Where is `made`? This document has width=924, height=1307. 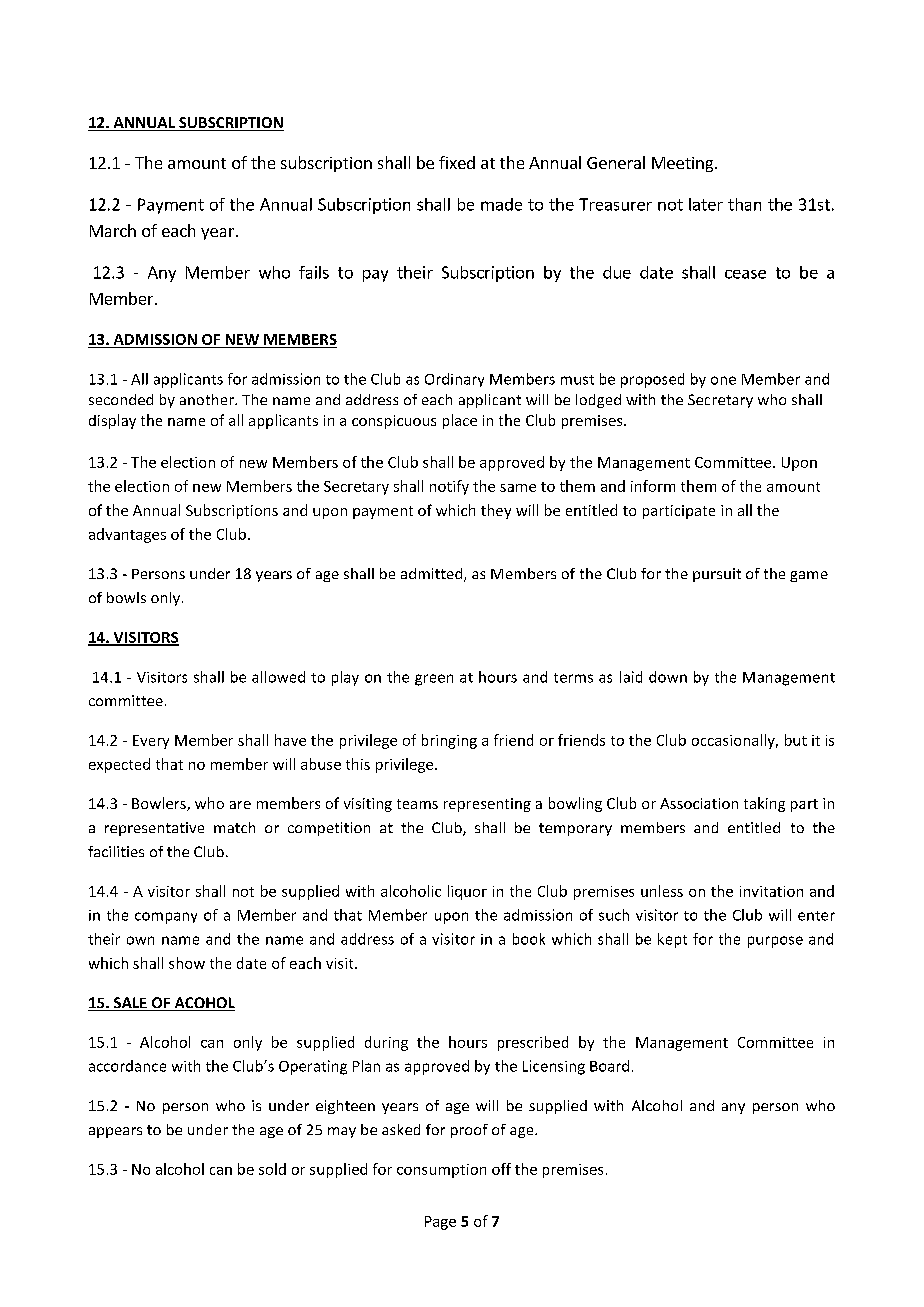
made is located at coordinates (501, 204).
